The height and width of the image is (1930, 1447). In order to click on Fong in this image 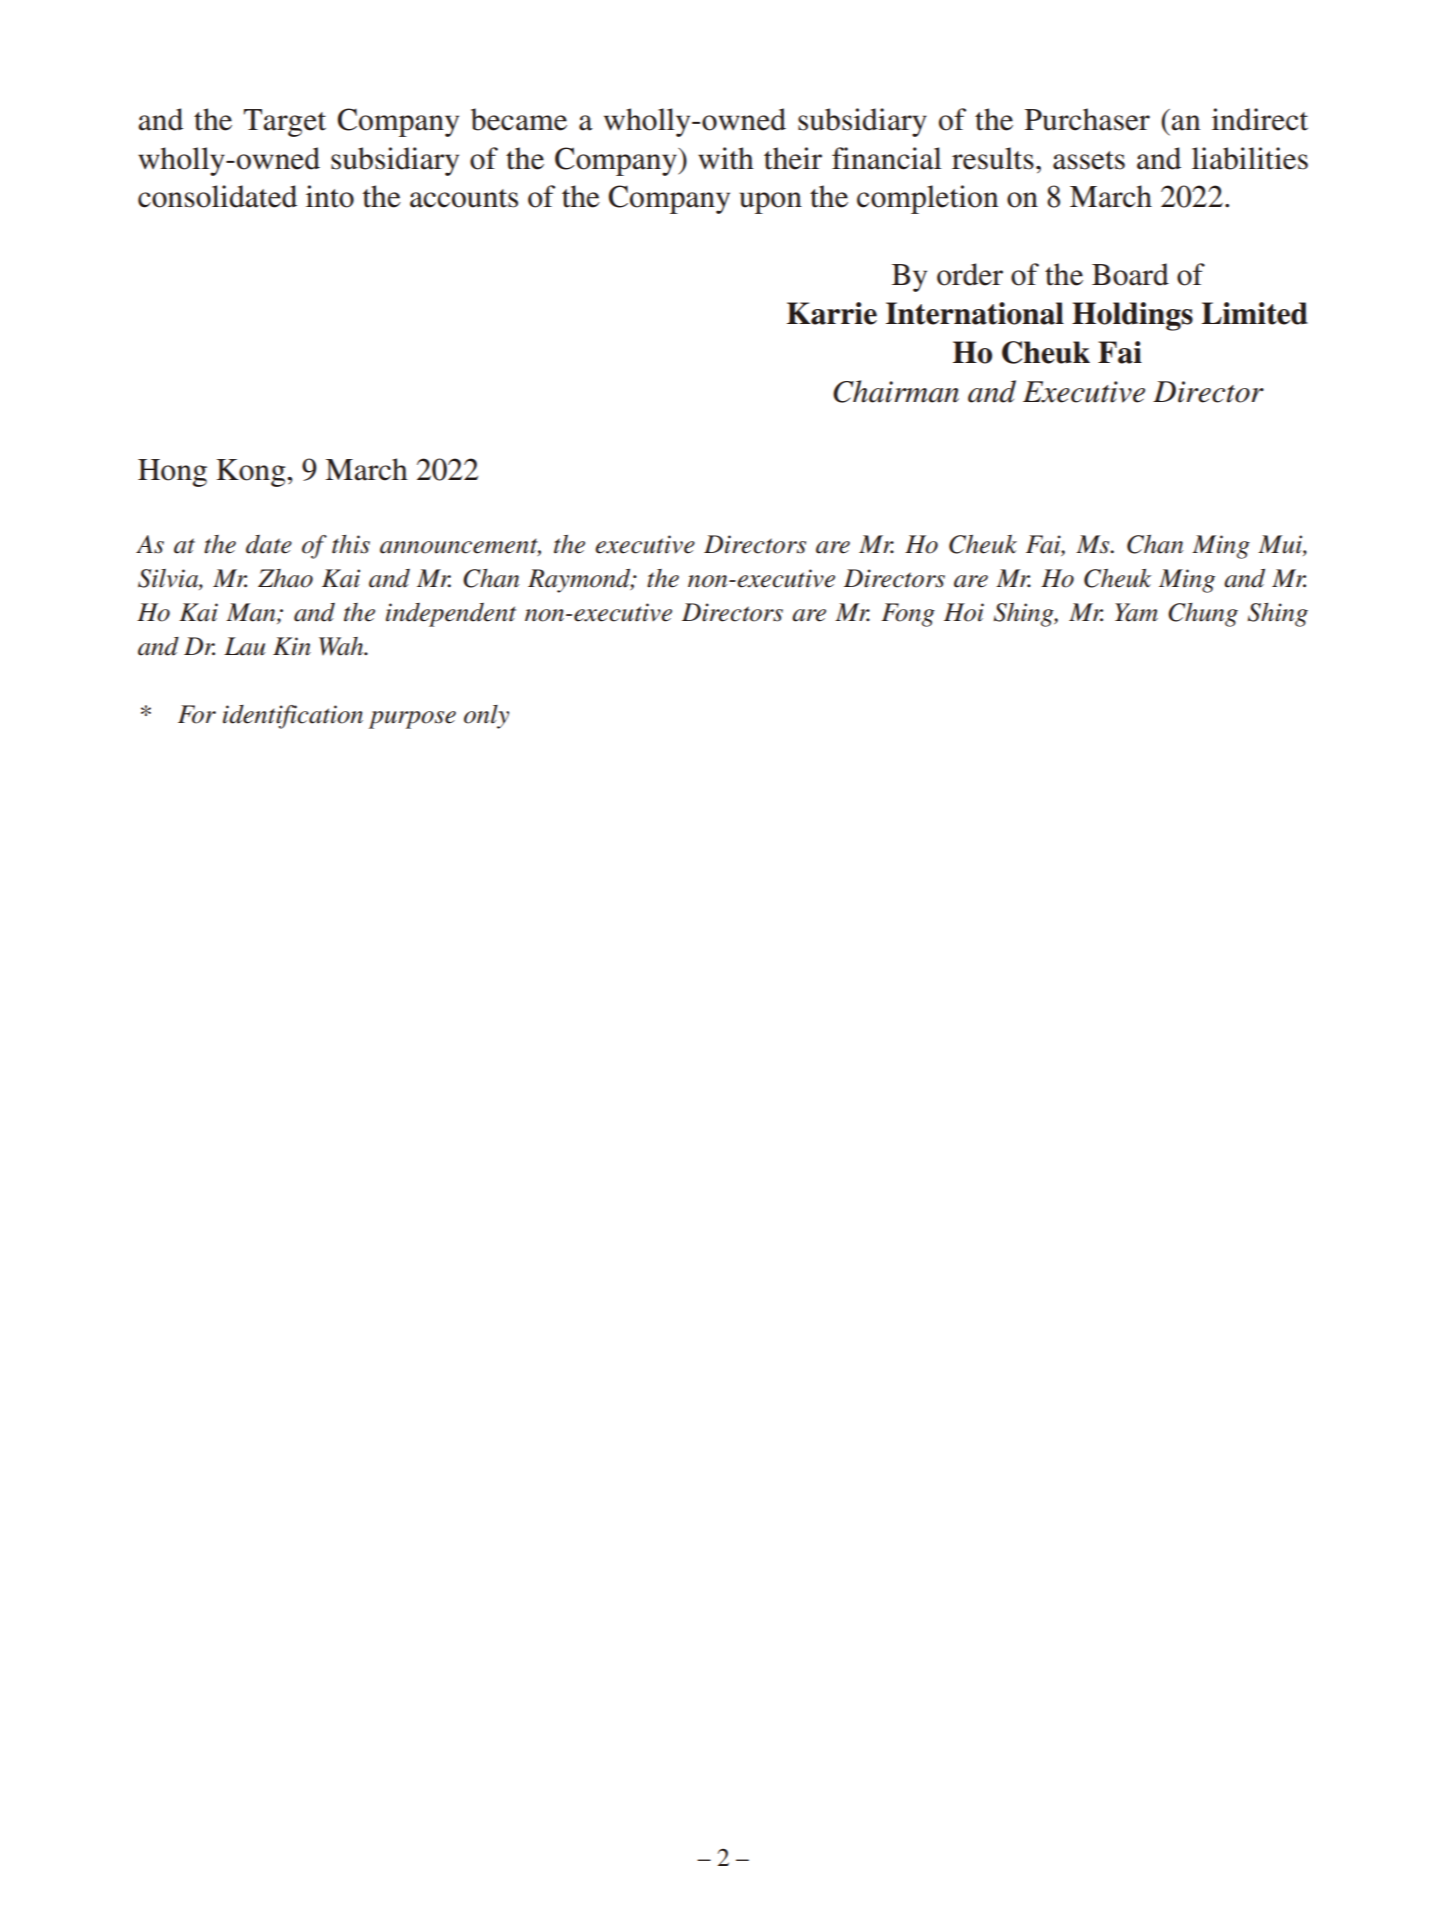, I will do `click(908, 615)`.
